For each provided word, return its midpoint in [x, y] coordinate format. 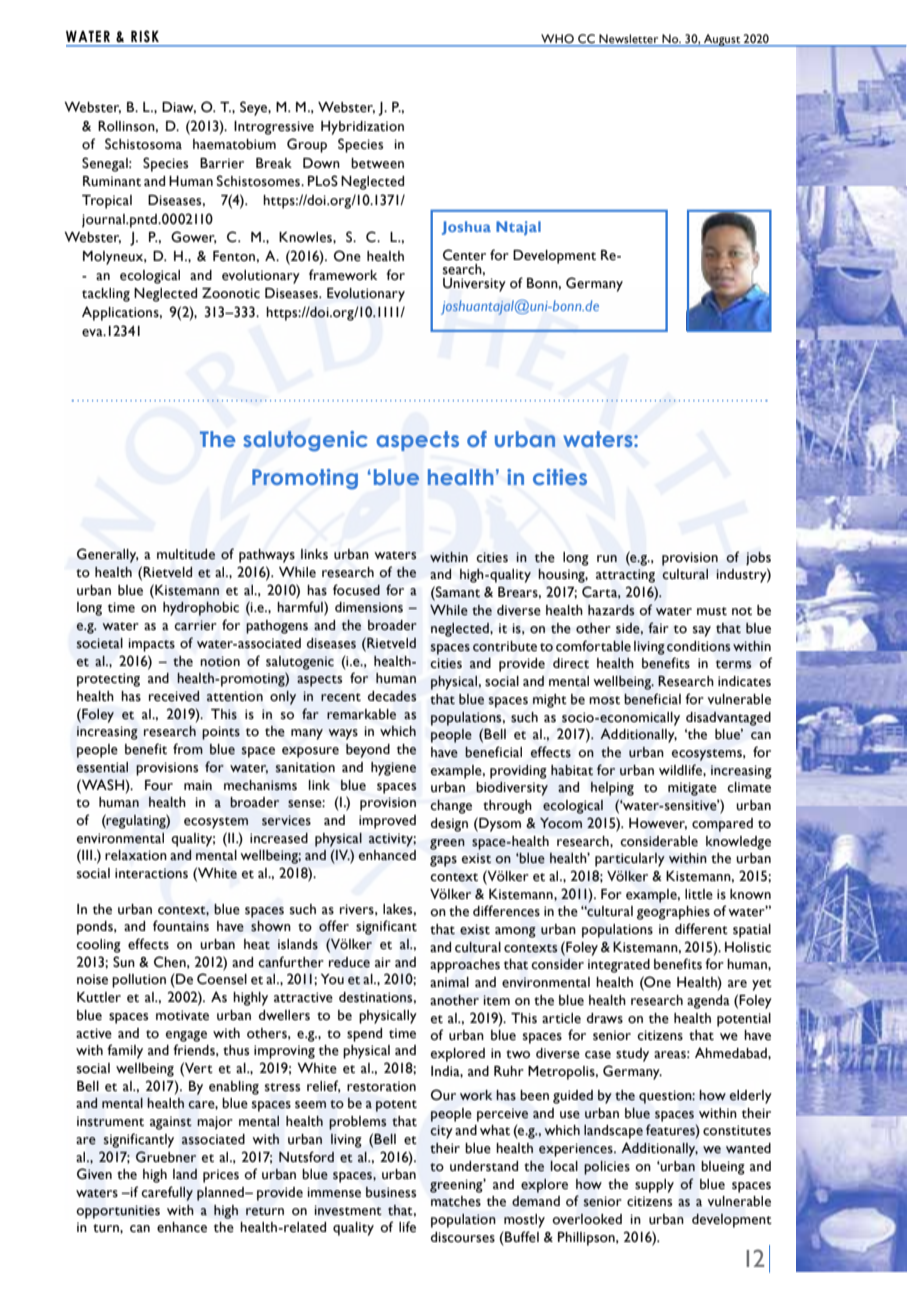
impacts [152, 645]
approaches [465, 966]
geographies [673, 913]
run [607, 559]
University [474, 283]
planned [221, 1194]
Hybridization [362, 128]
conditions [699, 646]
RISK [145, 36]
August [722, 40]
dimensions [369, 607]
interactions [151, 873]
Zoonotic [231, 293]
